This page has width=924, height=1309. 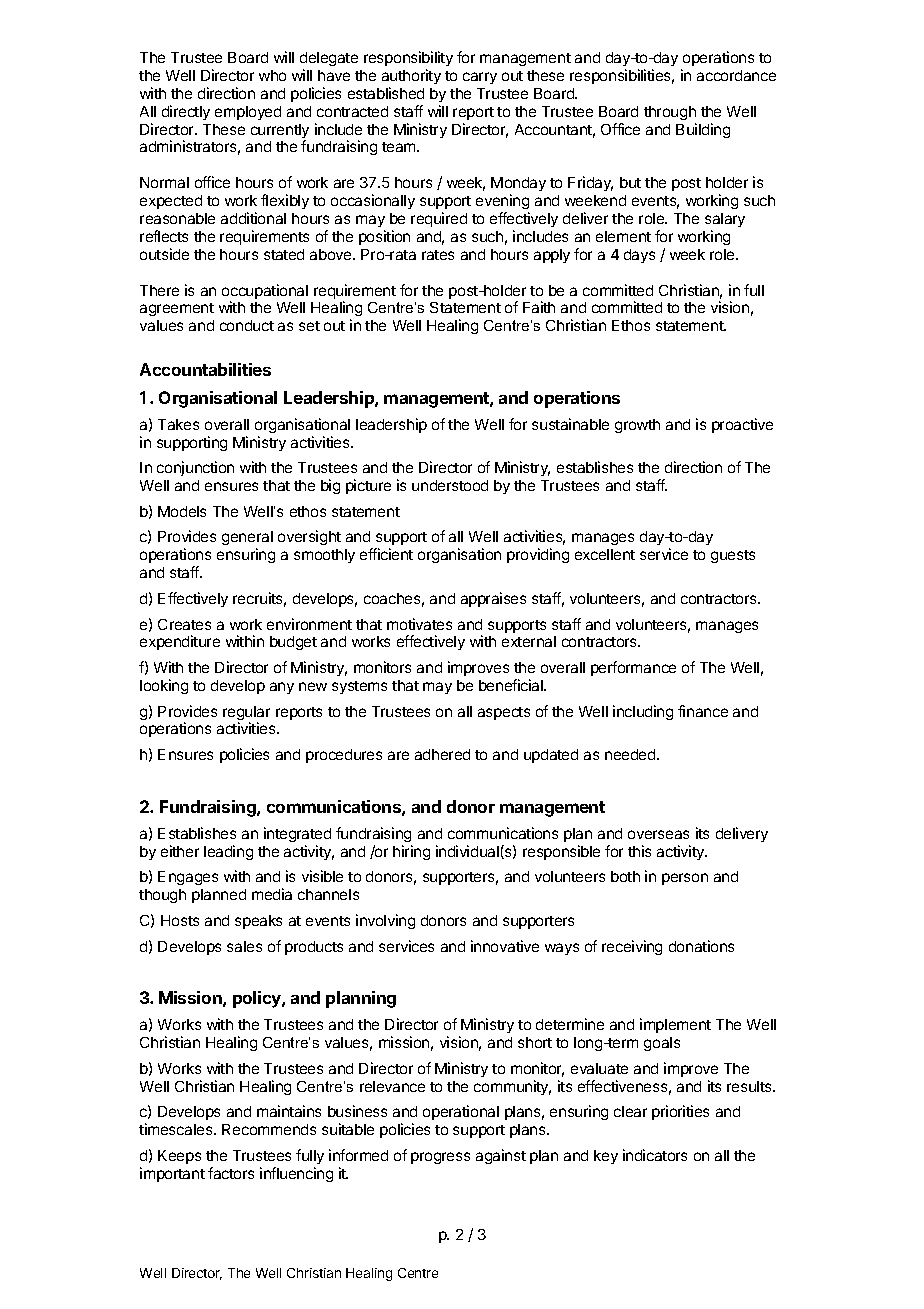 What do you see at coordinates (480, 78) in the page?
I see `carry` at bounding box center [480, 78].
